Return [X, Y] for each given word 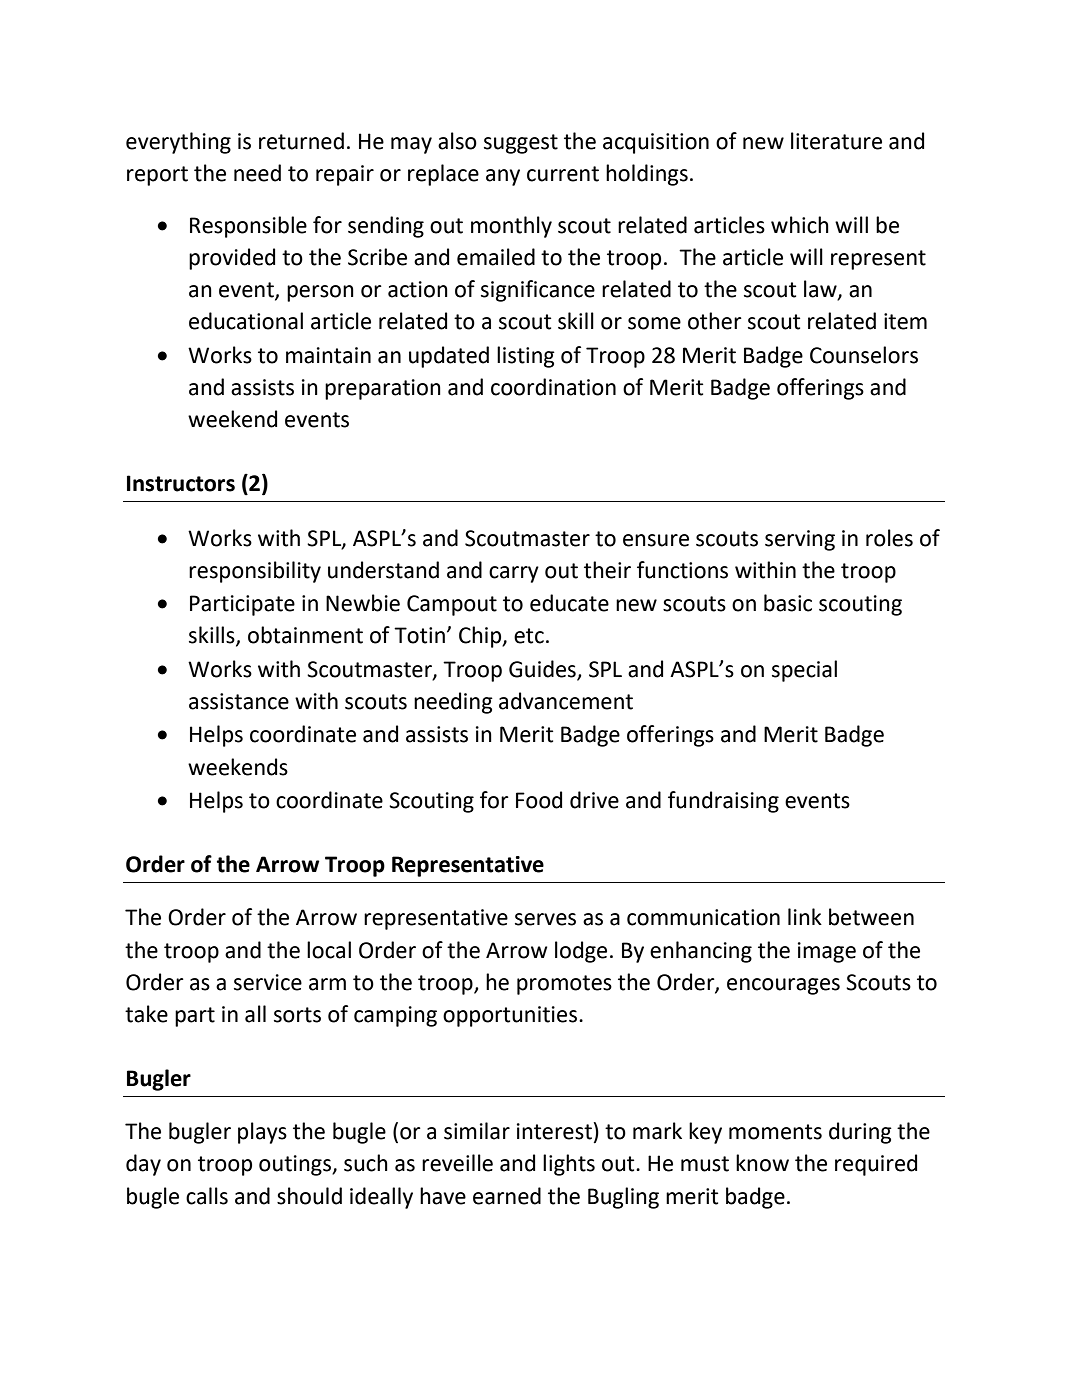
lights [569, 1165]
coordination [553, 387]
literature [836, 141]
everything [178, 143]
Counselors [864, 355]
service [268, 982]
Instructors [181, 483]
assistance [239, 701]
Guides [542, 669]
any [503, 177]
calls [207, 1196]
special [804, 671]
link [805, 916]
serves [545, 919]
